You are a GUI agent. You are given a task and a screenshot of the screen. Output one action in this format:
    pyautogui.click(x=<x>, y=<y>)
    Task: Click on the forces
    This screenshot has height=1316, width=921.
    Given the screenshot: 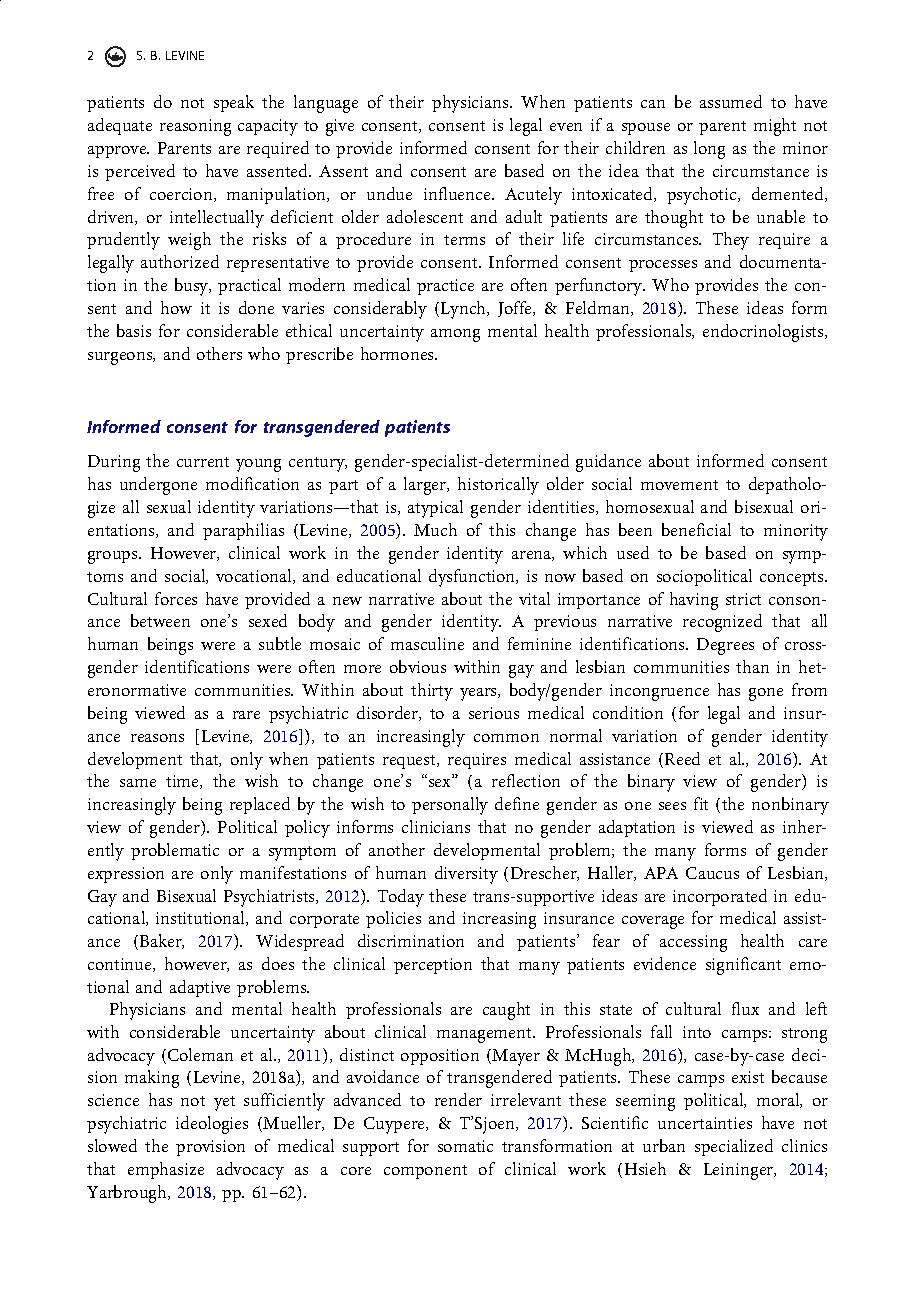 What is the action you would take?
    pyautogui.click(x=176, y=598)
